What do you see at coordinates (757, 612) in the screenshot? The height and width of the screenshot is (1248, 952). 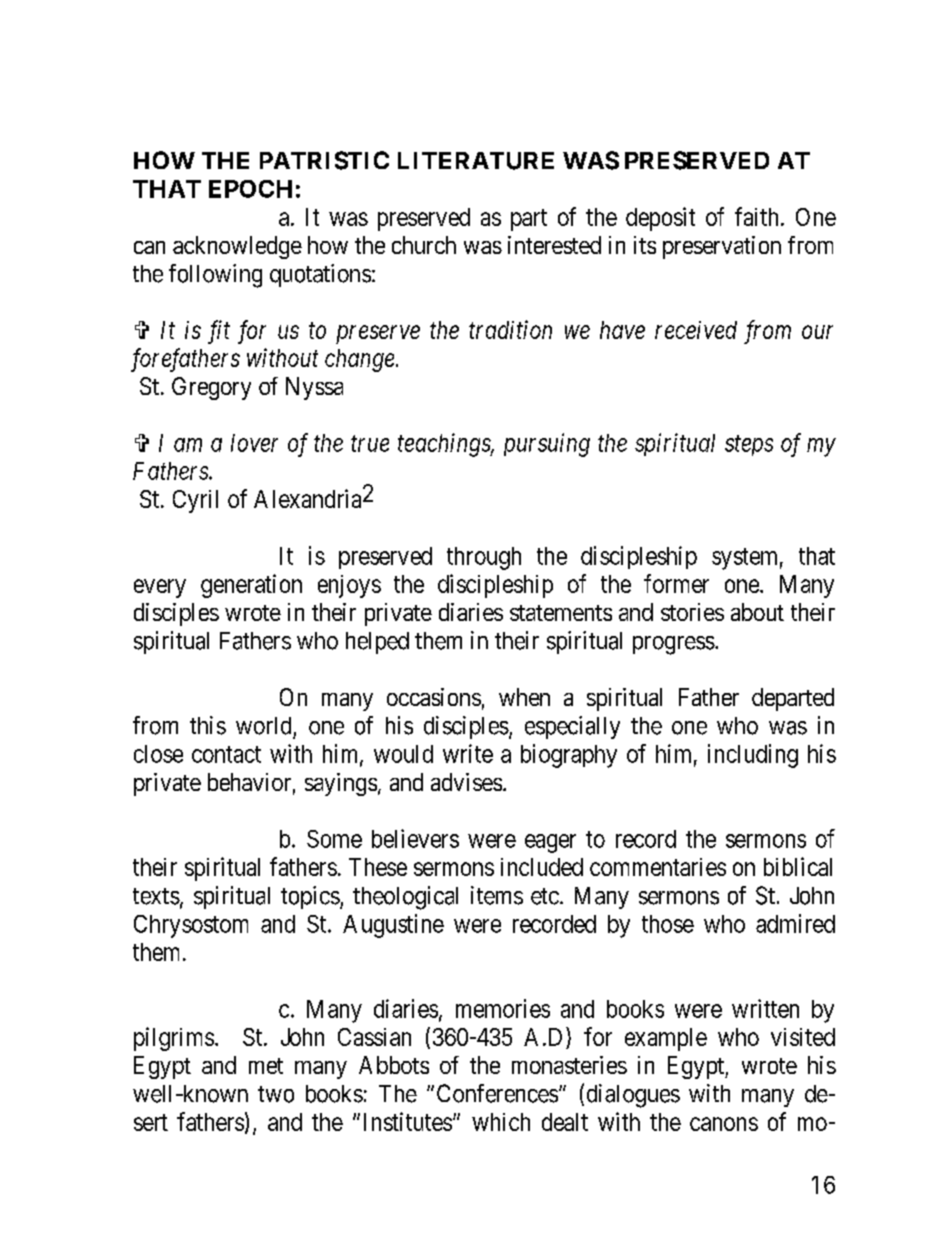 I see `about` at bounding box center [757, 612].
